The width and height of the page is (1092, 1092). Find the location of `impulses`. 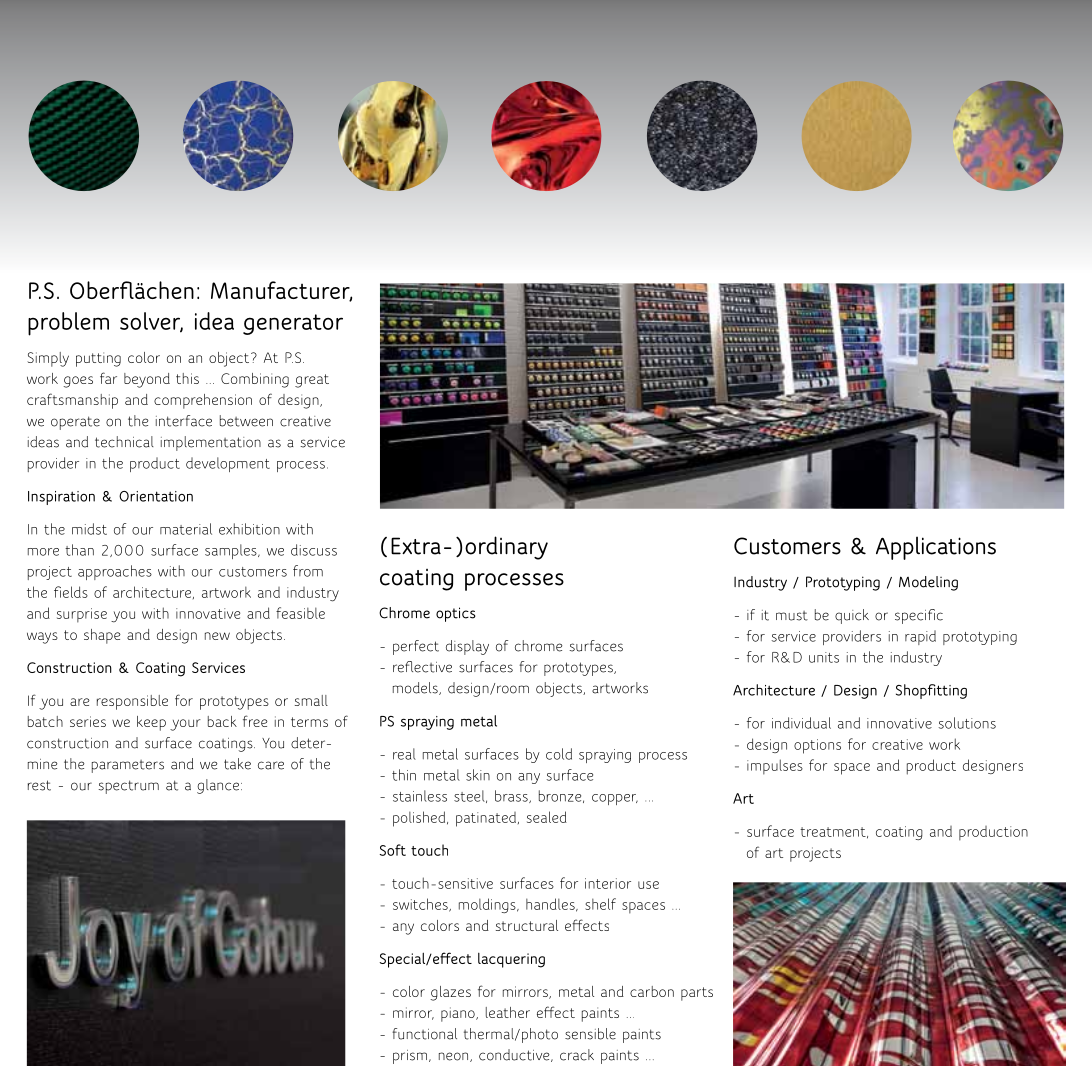

impulses is located at coordinates (775, 767).
